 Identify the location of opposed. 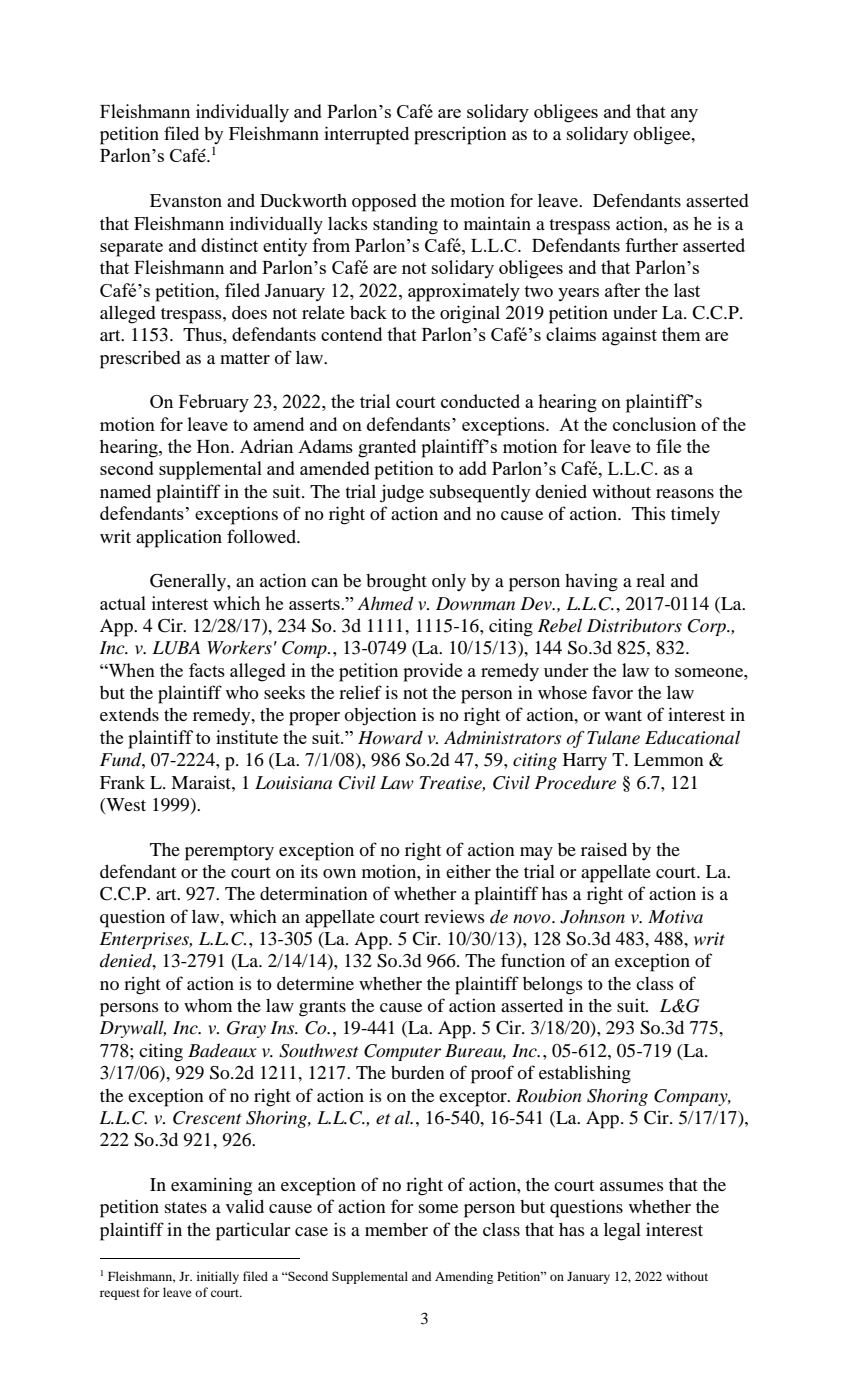
(384, 203).
